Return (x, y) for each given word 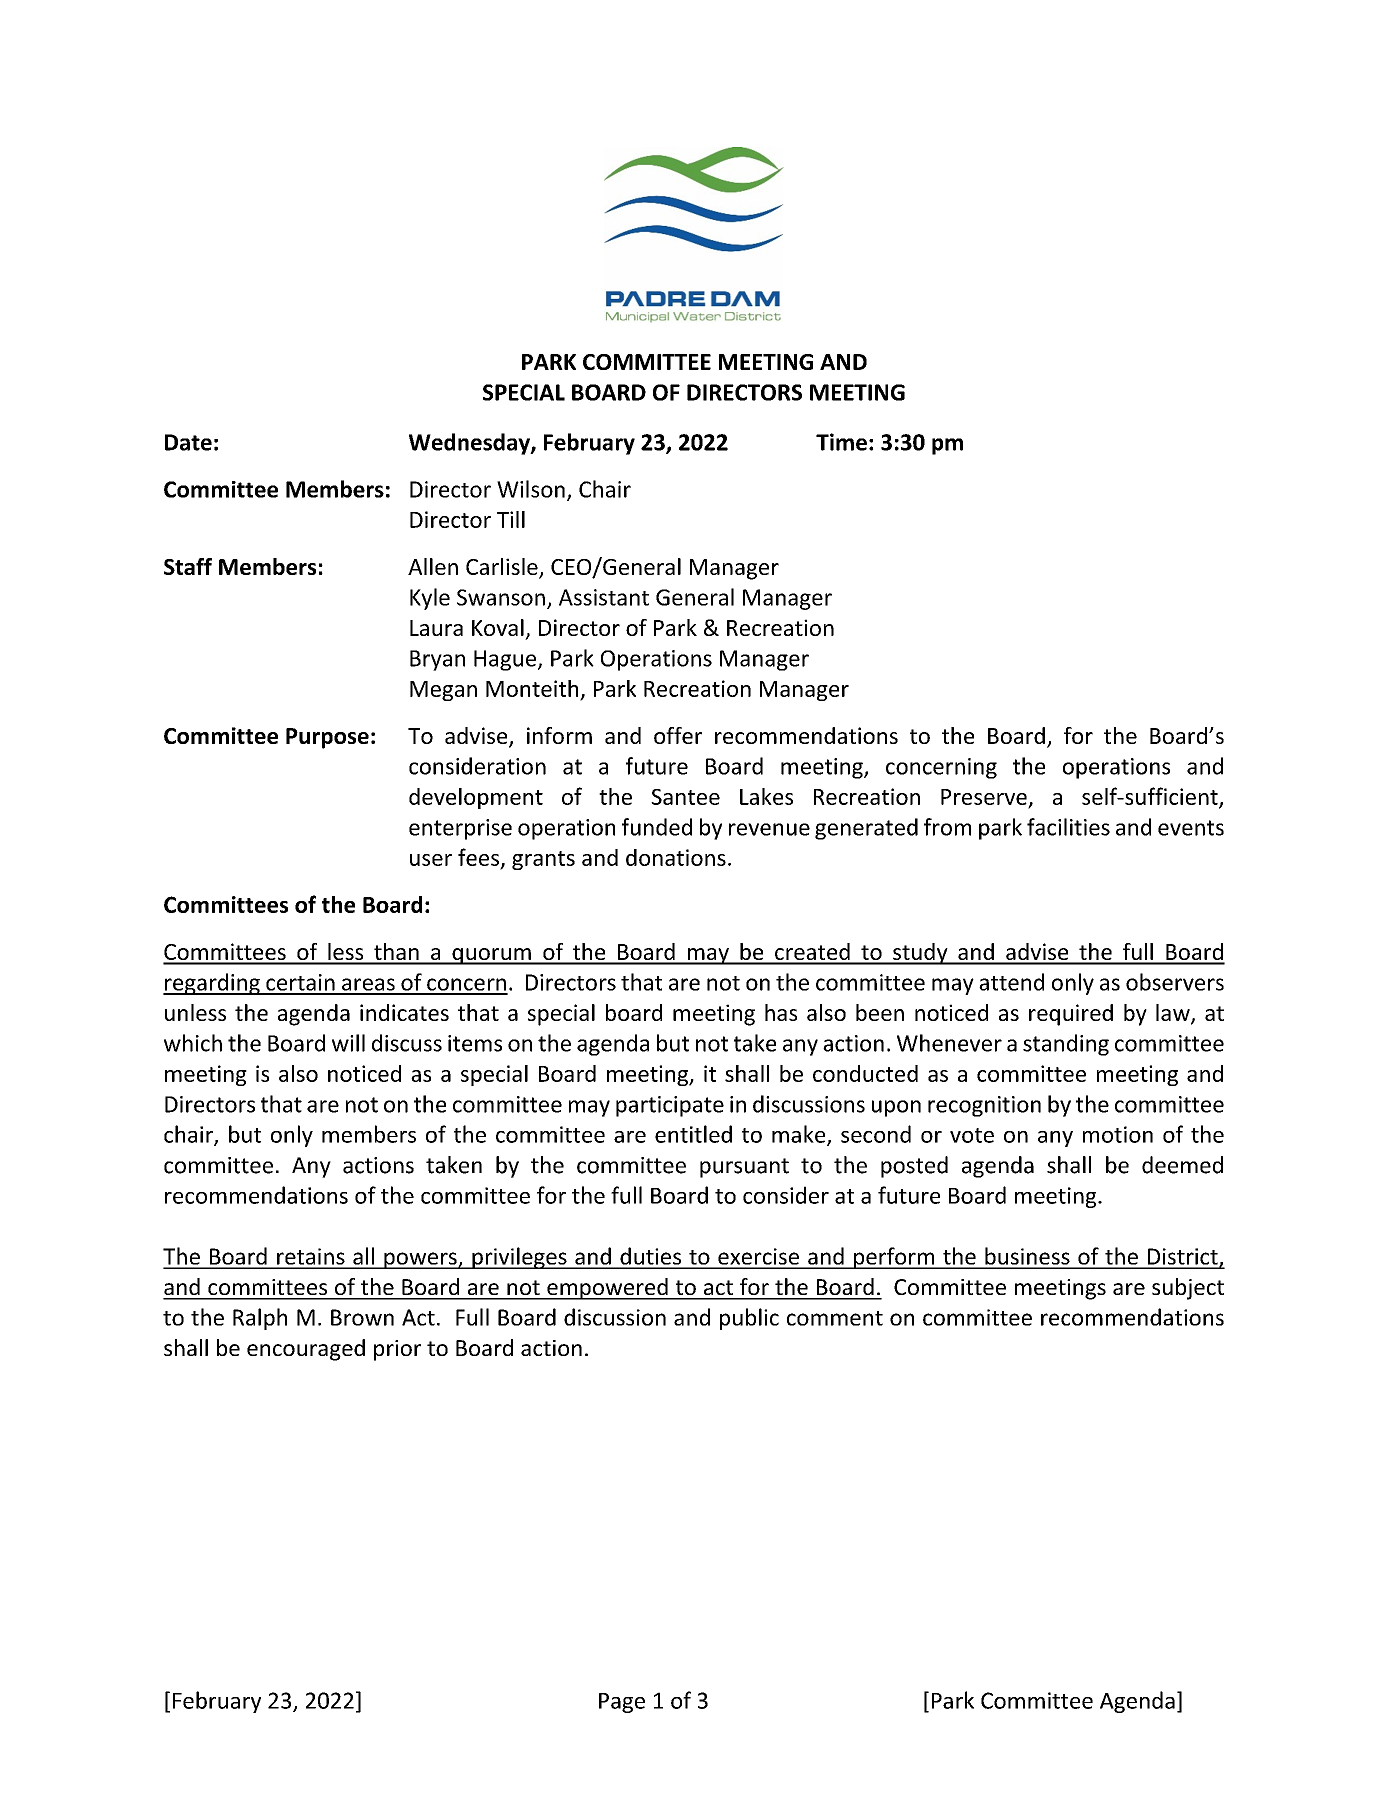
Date (188, 442)
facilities (1068, 827)
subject (1188, 1289)
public (749, 1319)
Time (841, 442)
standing (1066, 1045)
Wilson (531, 489)
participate (670, 1106)
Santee (685, 797)
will (348, 1043)
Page (622, 1703)
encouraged (306, 1350)
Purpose (327, 738)
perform (894, 1258)
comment (835, 1318)
